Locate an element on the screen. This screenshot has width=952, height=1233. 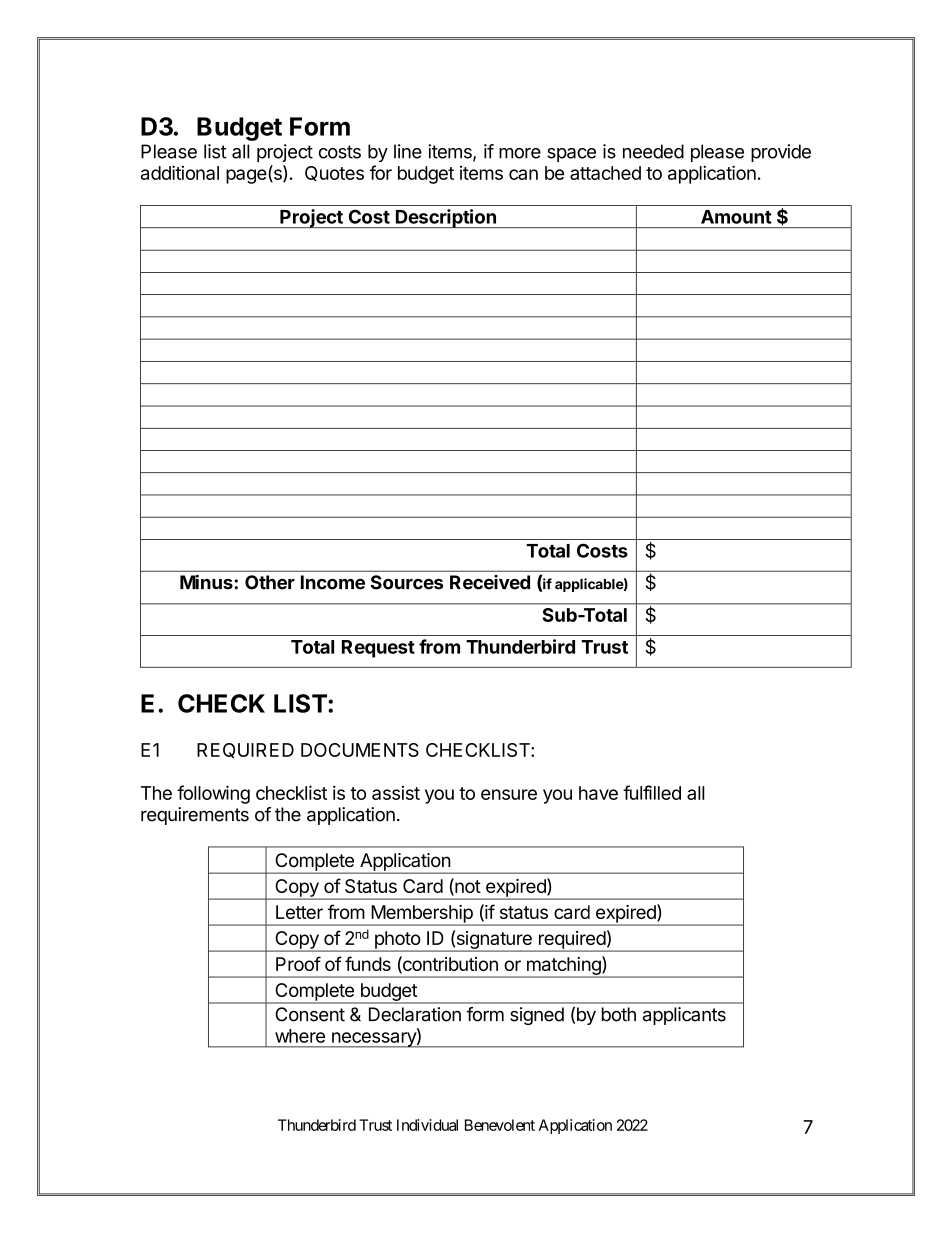
additional is located at coordinates (180, 172).
